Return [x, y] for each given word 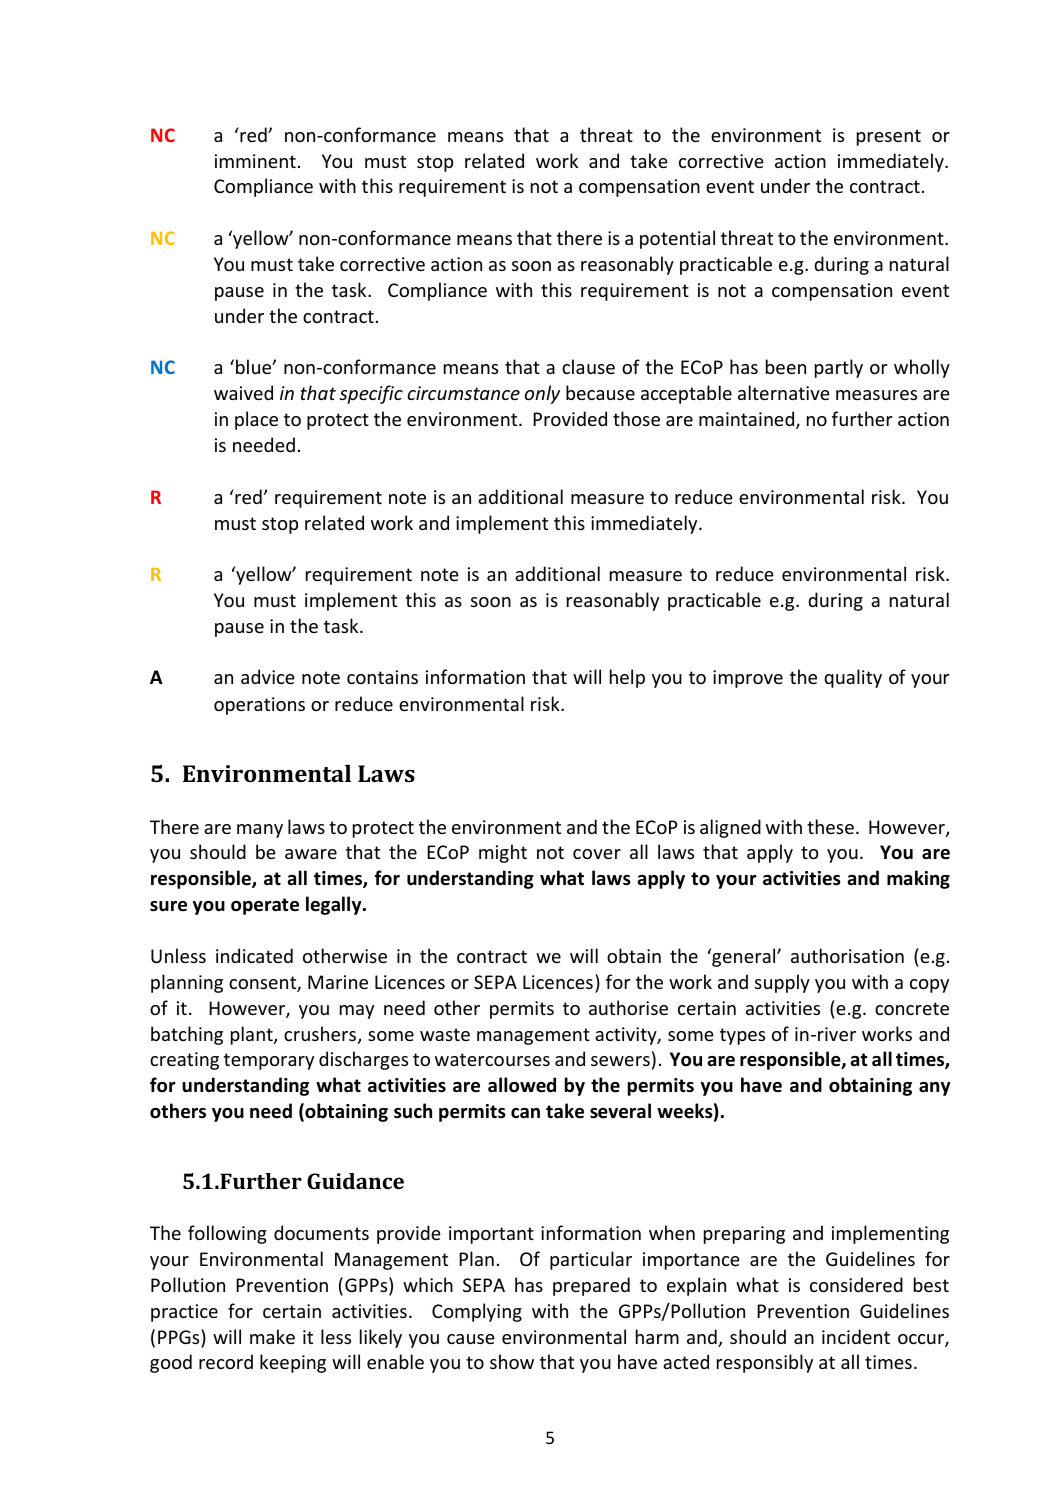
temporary [269, 1061]
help [627, 678]
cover [597, 854]
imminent [255, 161]
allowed [522, 1085]
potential [677, 239]
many [260, 831]
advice [268, 676]
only [542, 394]
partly [839, 368]
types [742, 1036]
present [889, 137]
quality [853, 678]
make [272, 1336]
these [830, 826]
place [256, 420]
